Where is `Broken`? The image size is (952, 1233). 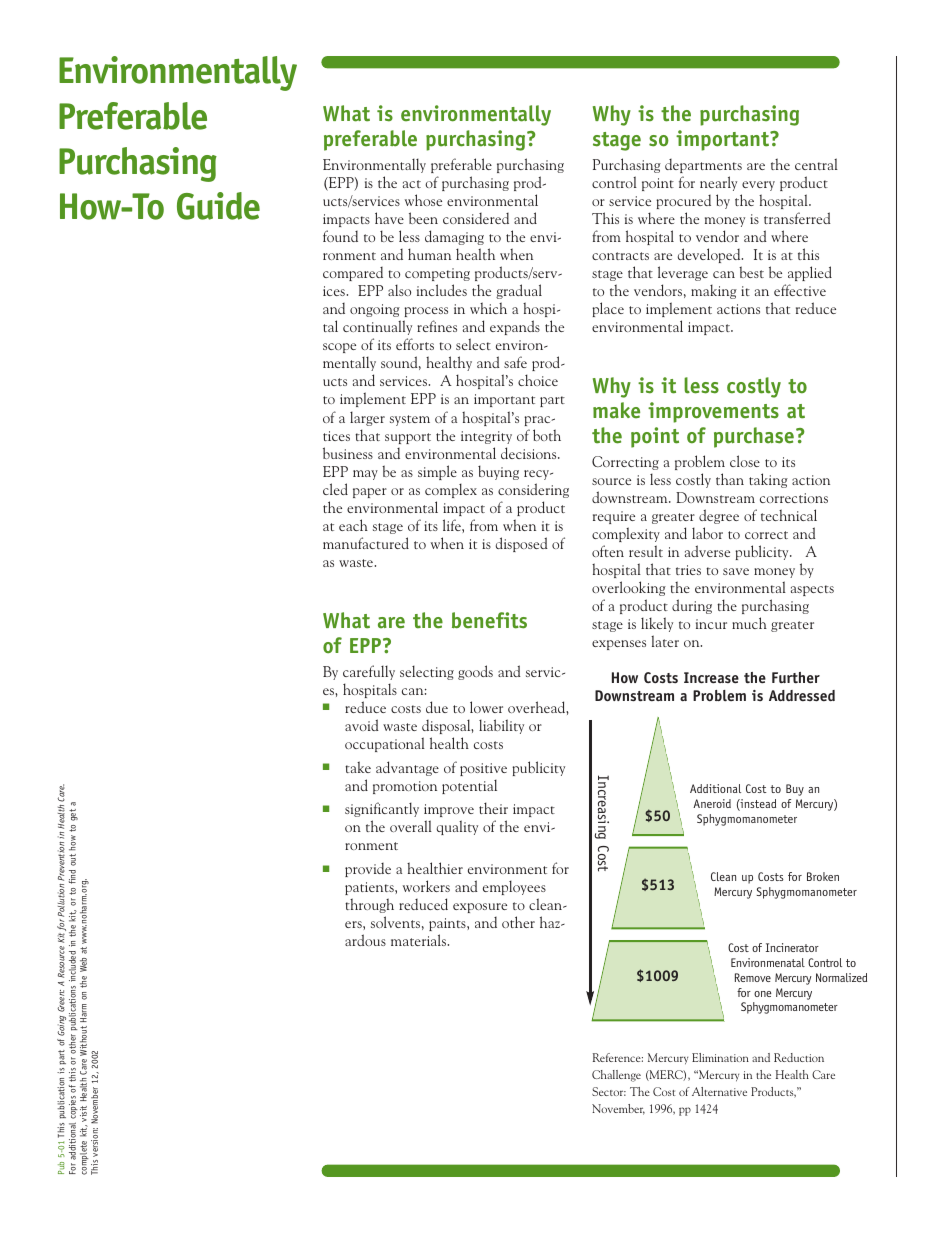
Broken is located at coordinates (823, 876).
